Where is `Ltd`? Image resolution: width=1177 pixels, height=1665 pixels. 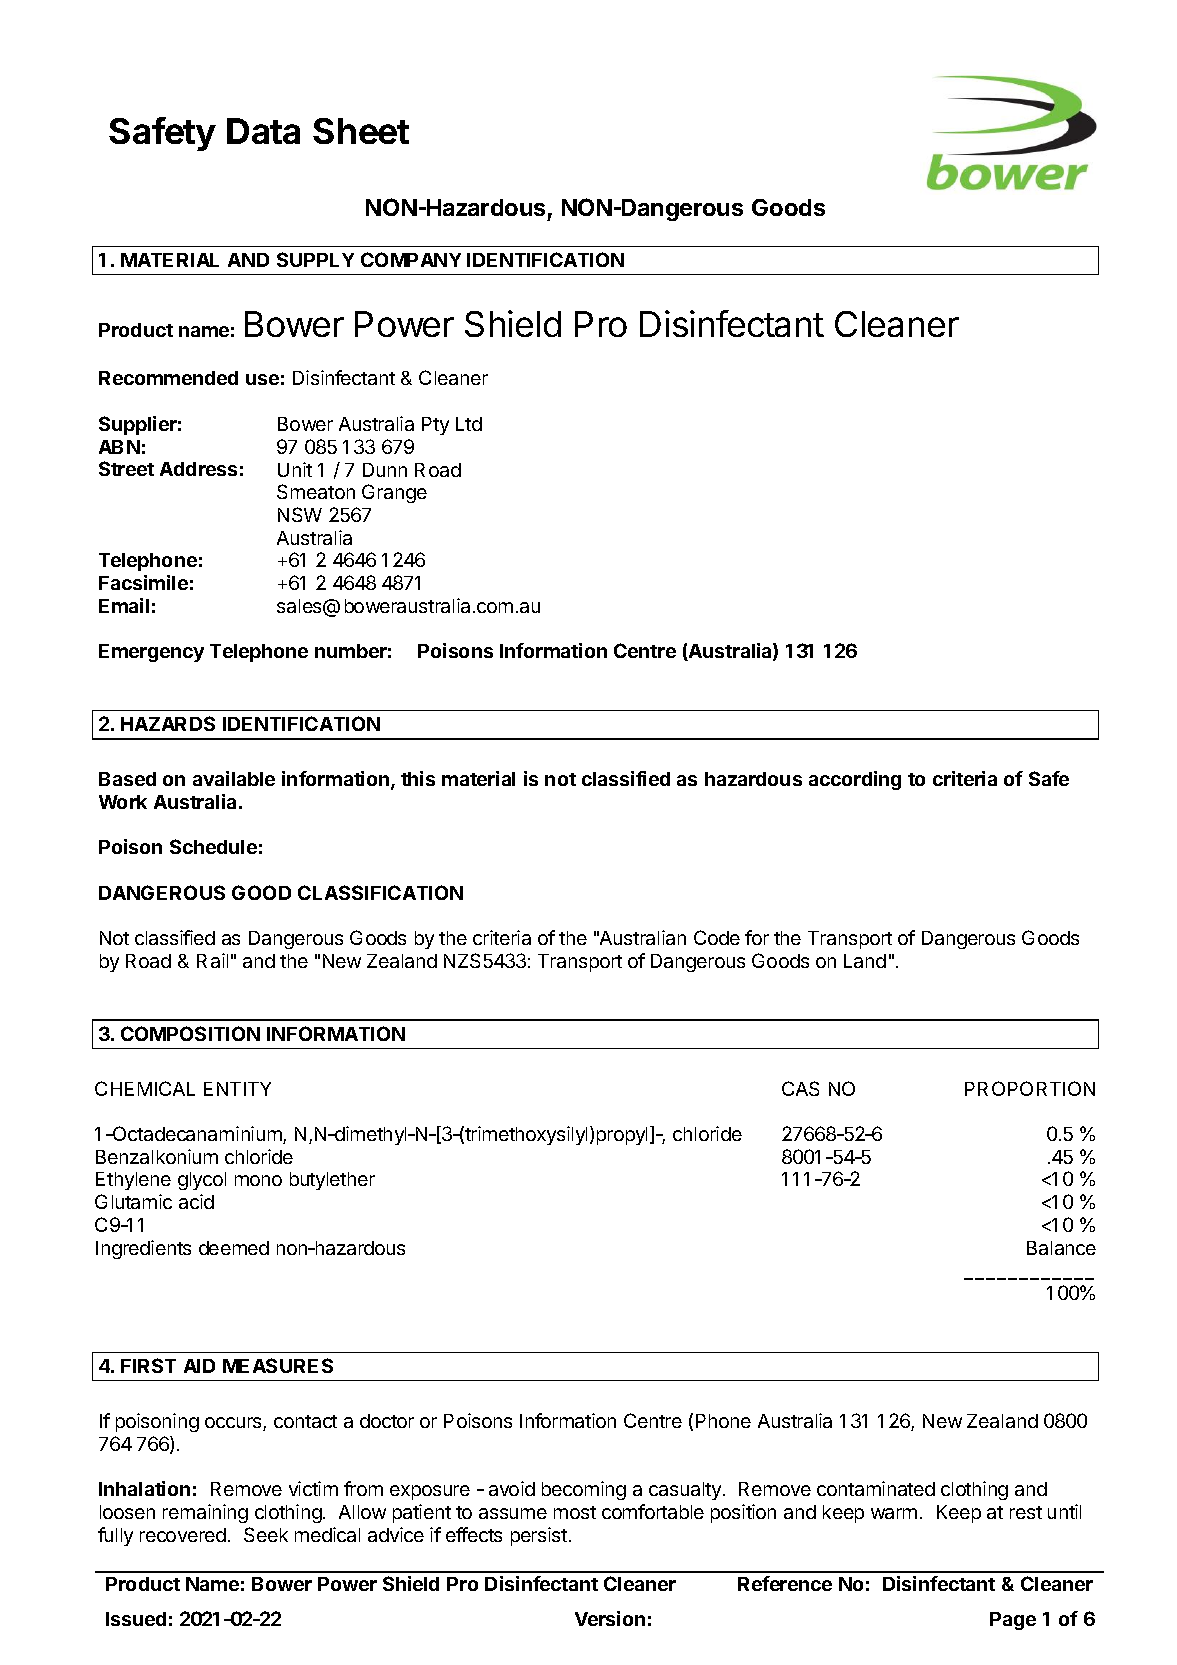 Ltd is located at coordinates (469, 424).
